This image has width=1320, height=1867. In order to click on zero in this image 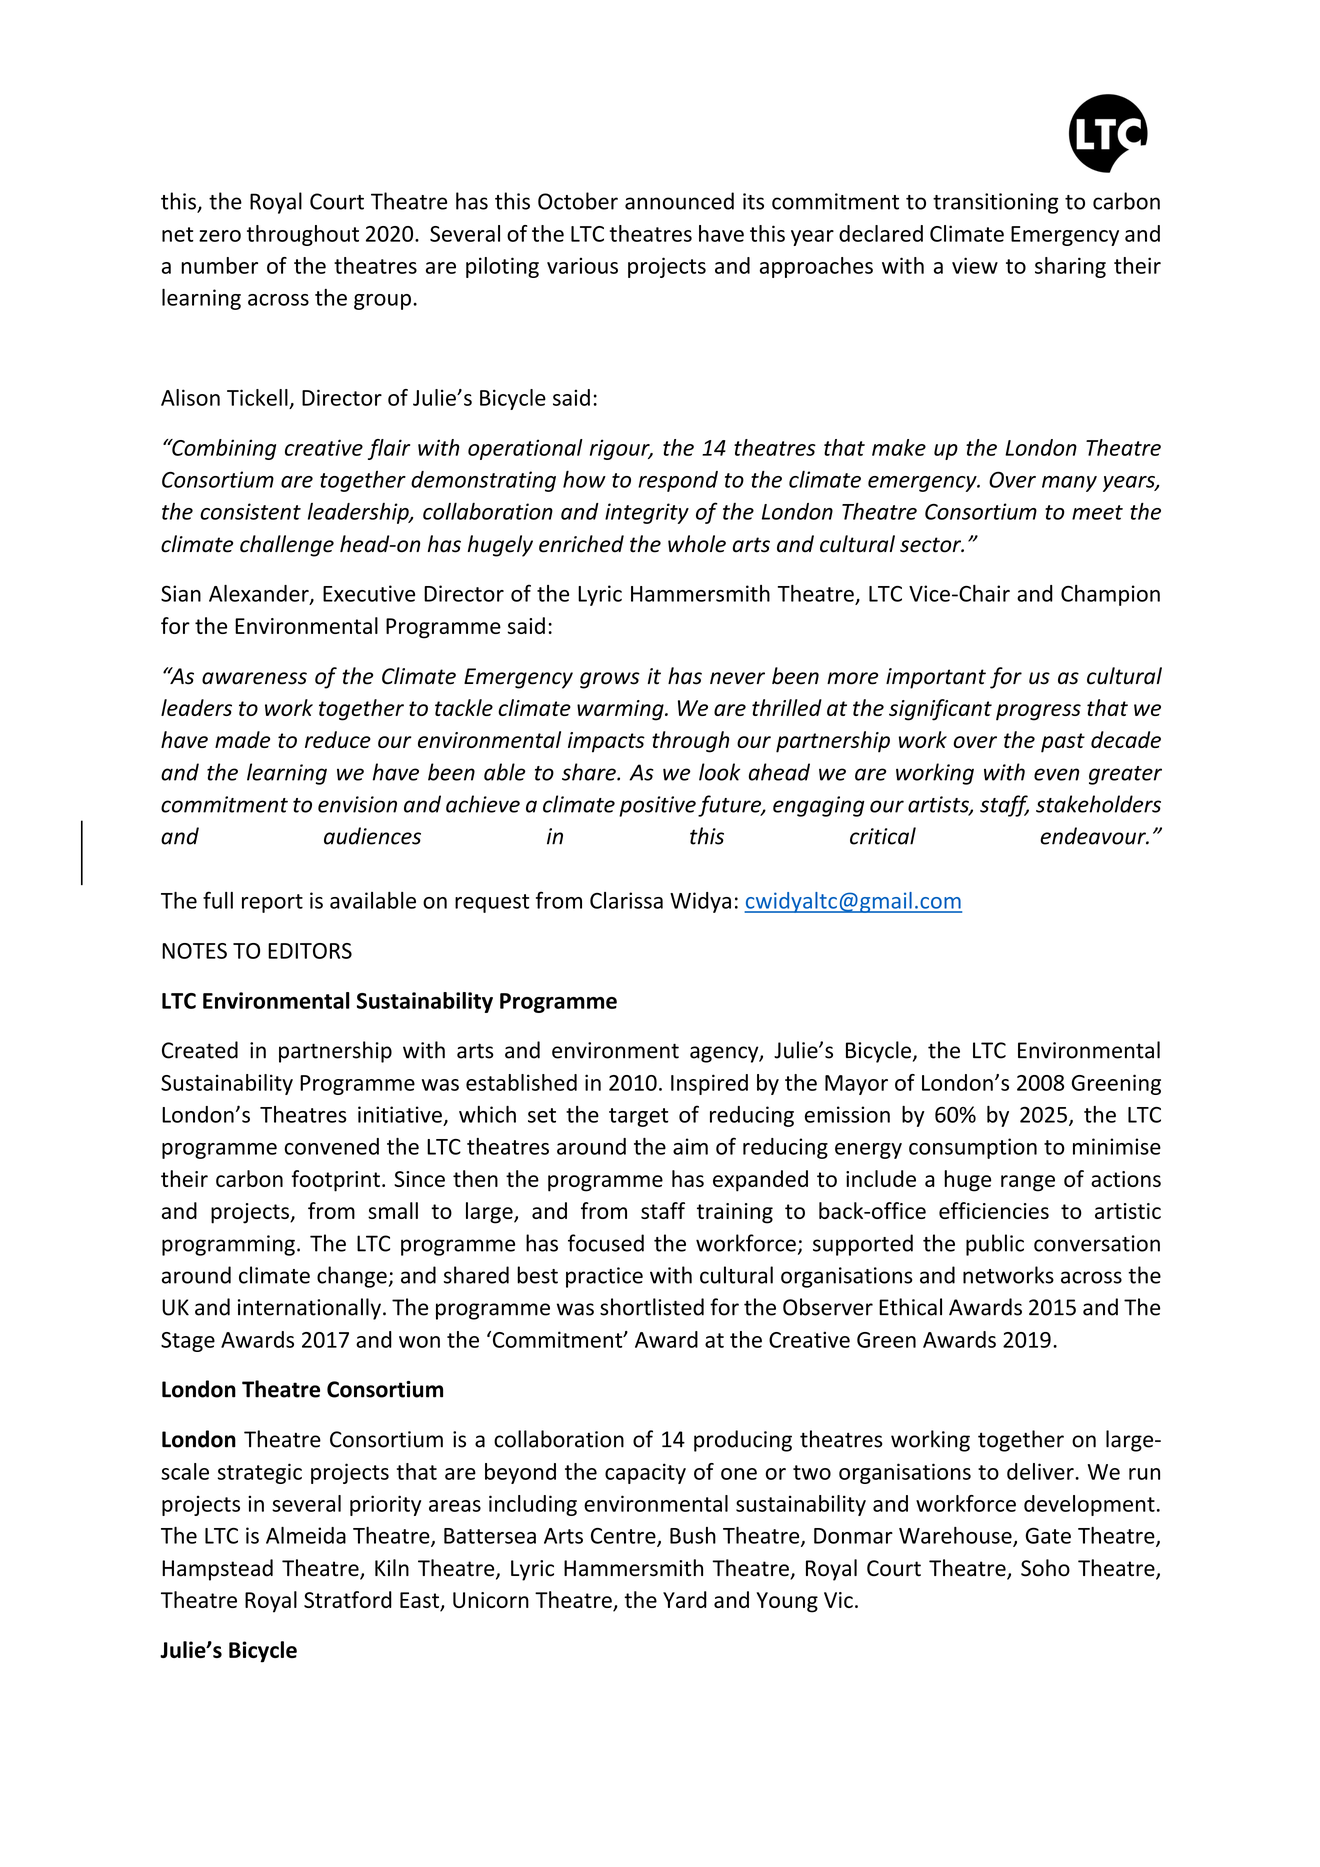, I will do `click(220, 236)`.
